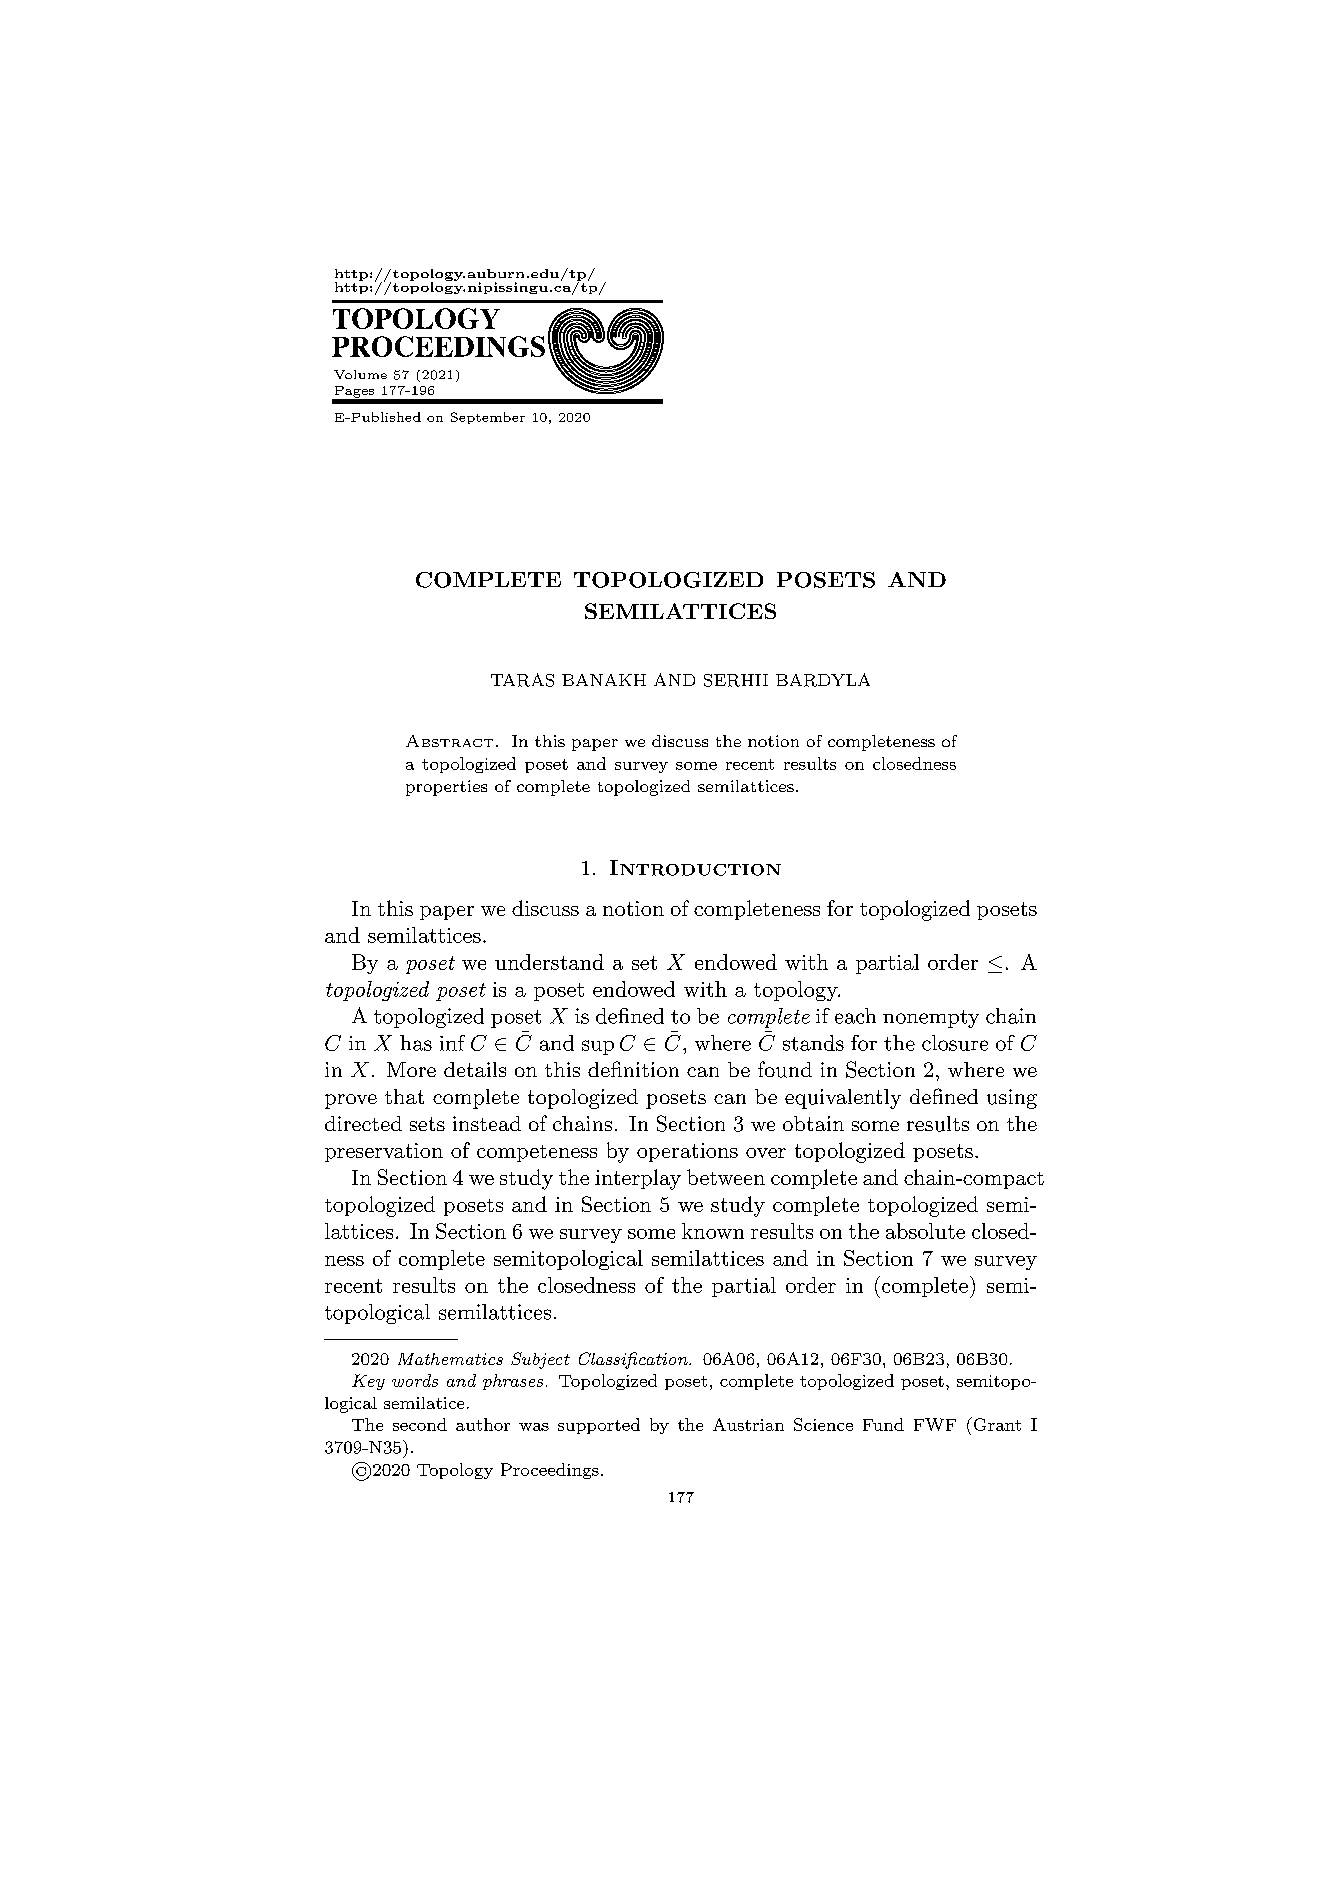 The width and height of the image is (1340, 1895). I want to click on definition, so click(633, 1069).
